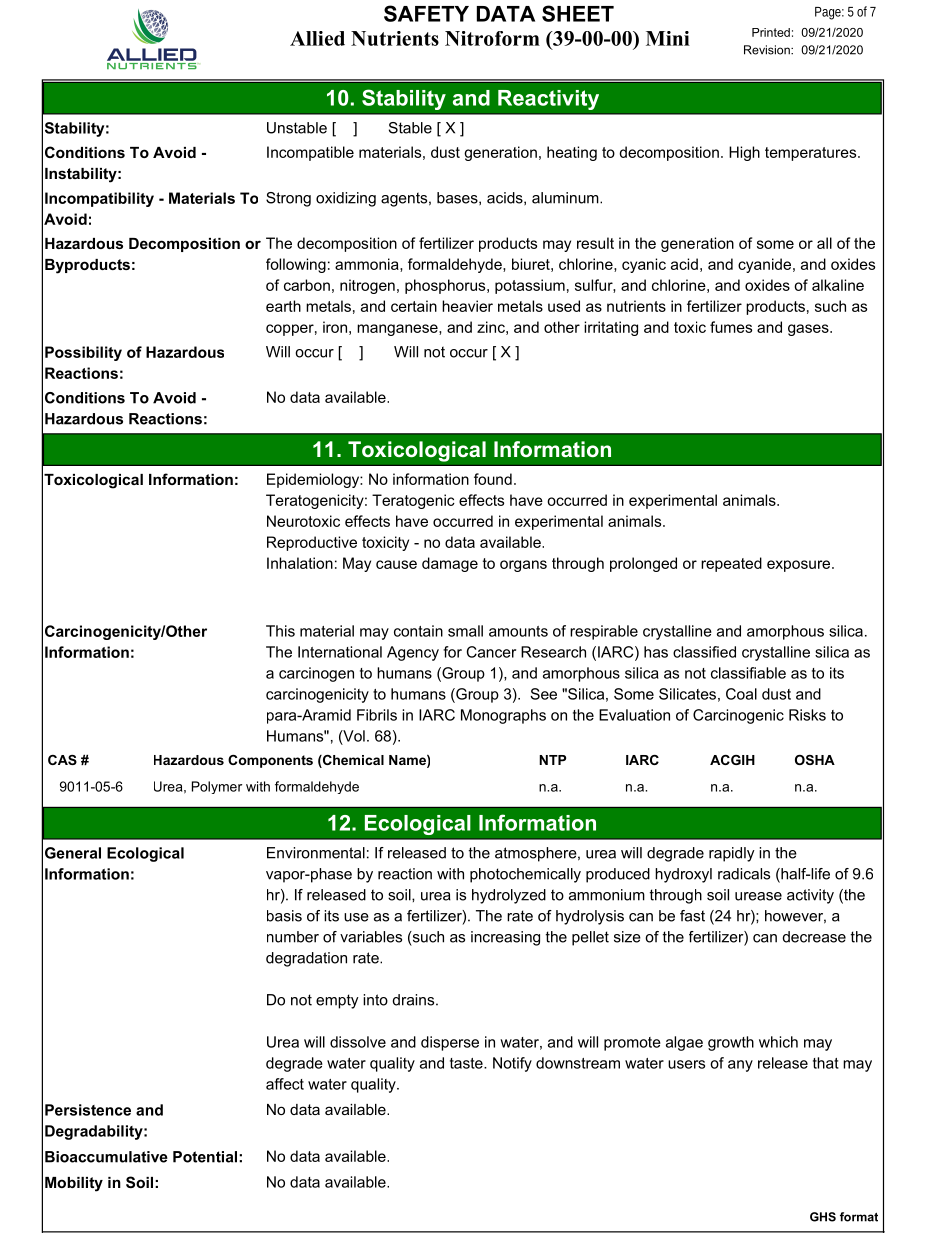 This screenshot has height=1233, width=952. What do you see at coordinates (465, 631) in the screenshot?
I see `small` at bounding box center [465, 631].
